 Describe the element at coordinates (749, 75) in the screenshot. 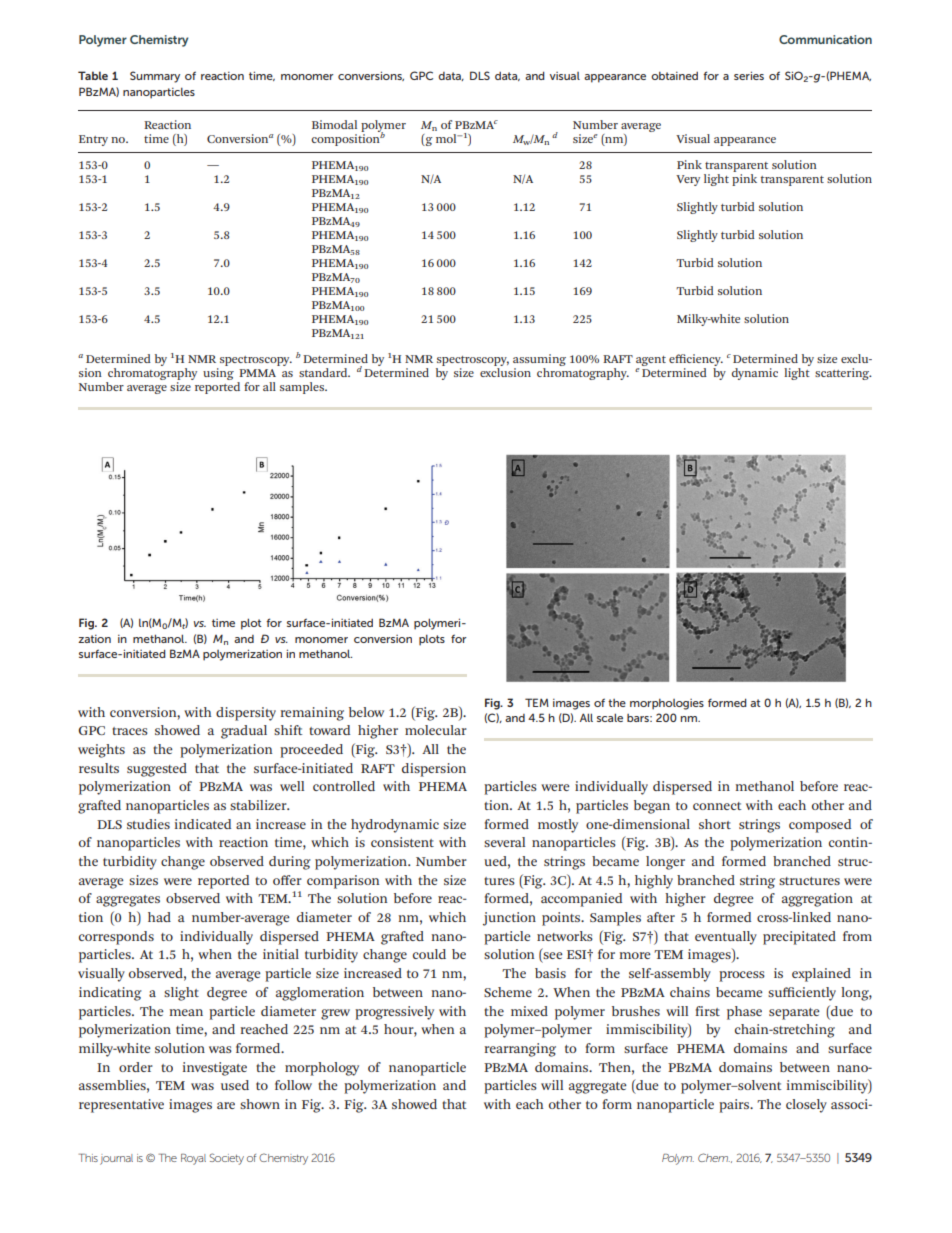

I see `series` at that location.
